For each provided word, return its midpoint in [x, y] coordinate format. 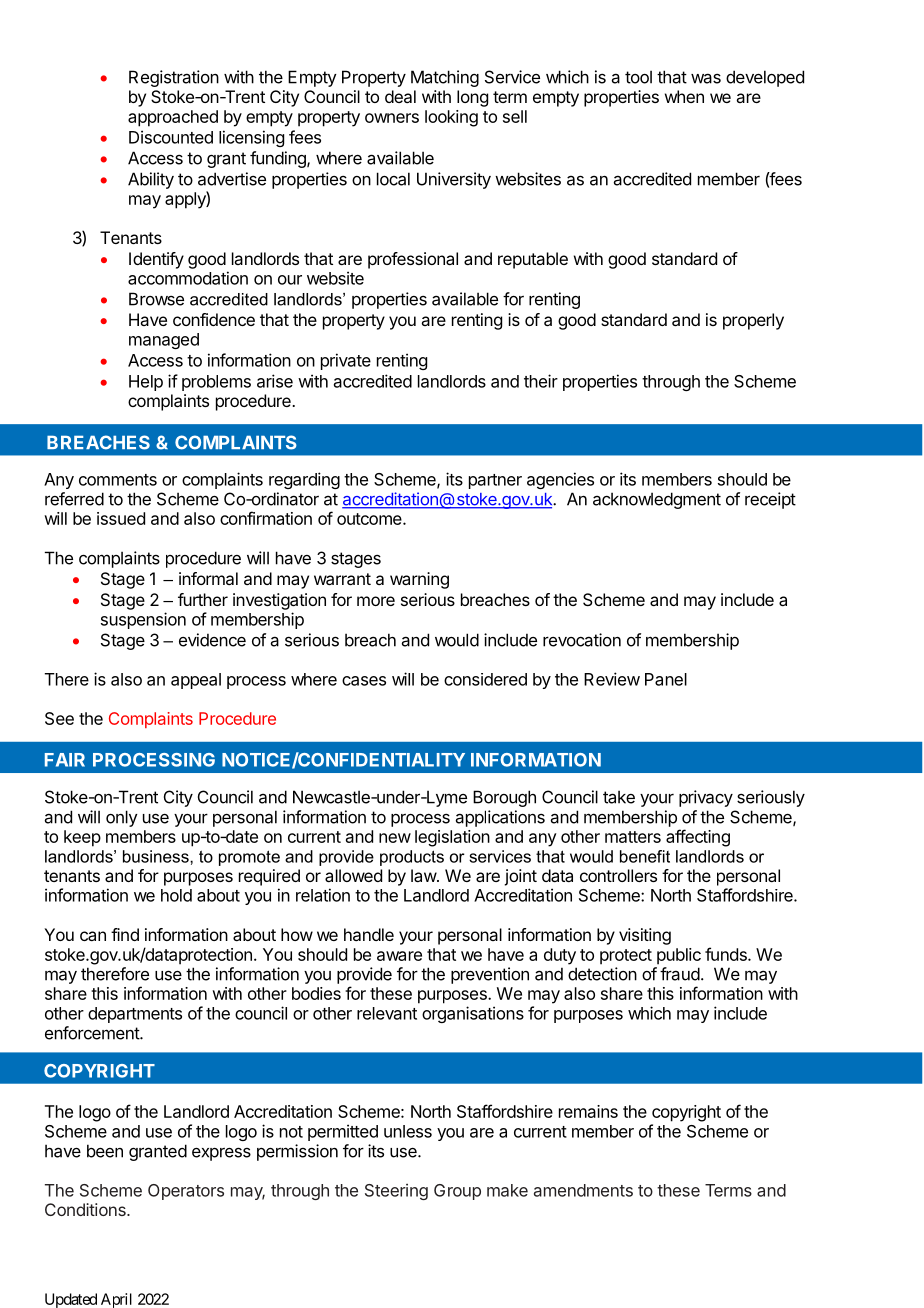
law [424, 875]
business [157, 856]
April [116, 1300]
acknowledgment [657, 500]
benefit [645, 856]
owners [392, 118]
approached [173, 118]
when [684, 96]
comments [118, 480]
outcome [370, 519]
